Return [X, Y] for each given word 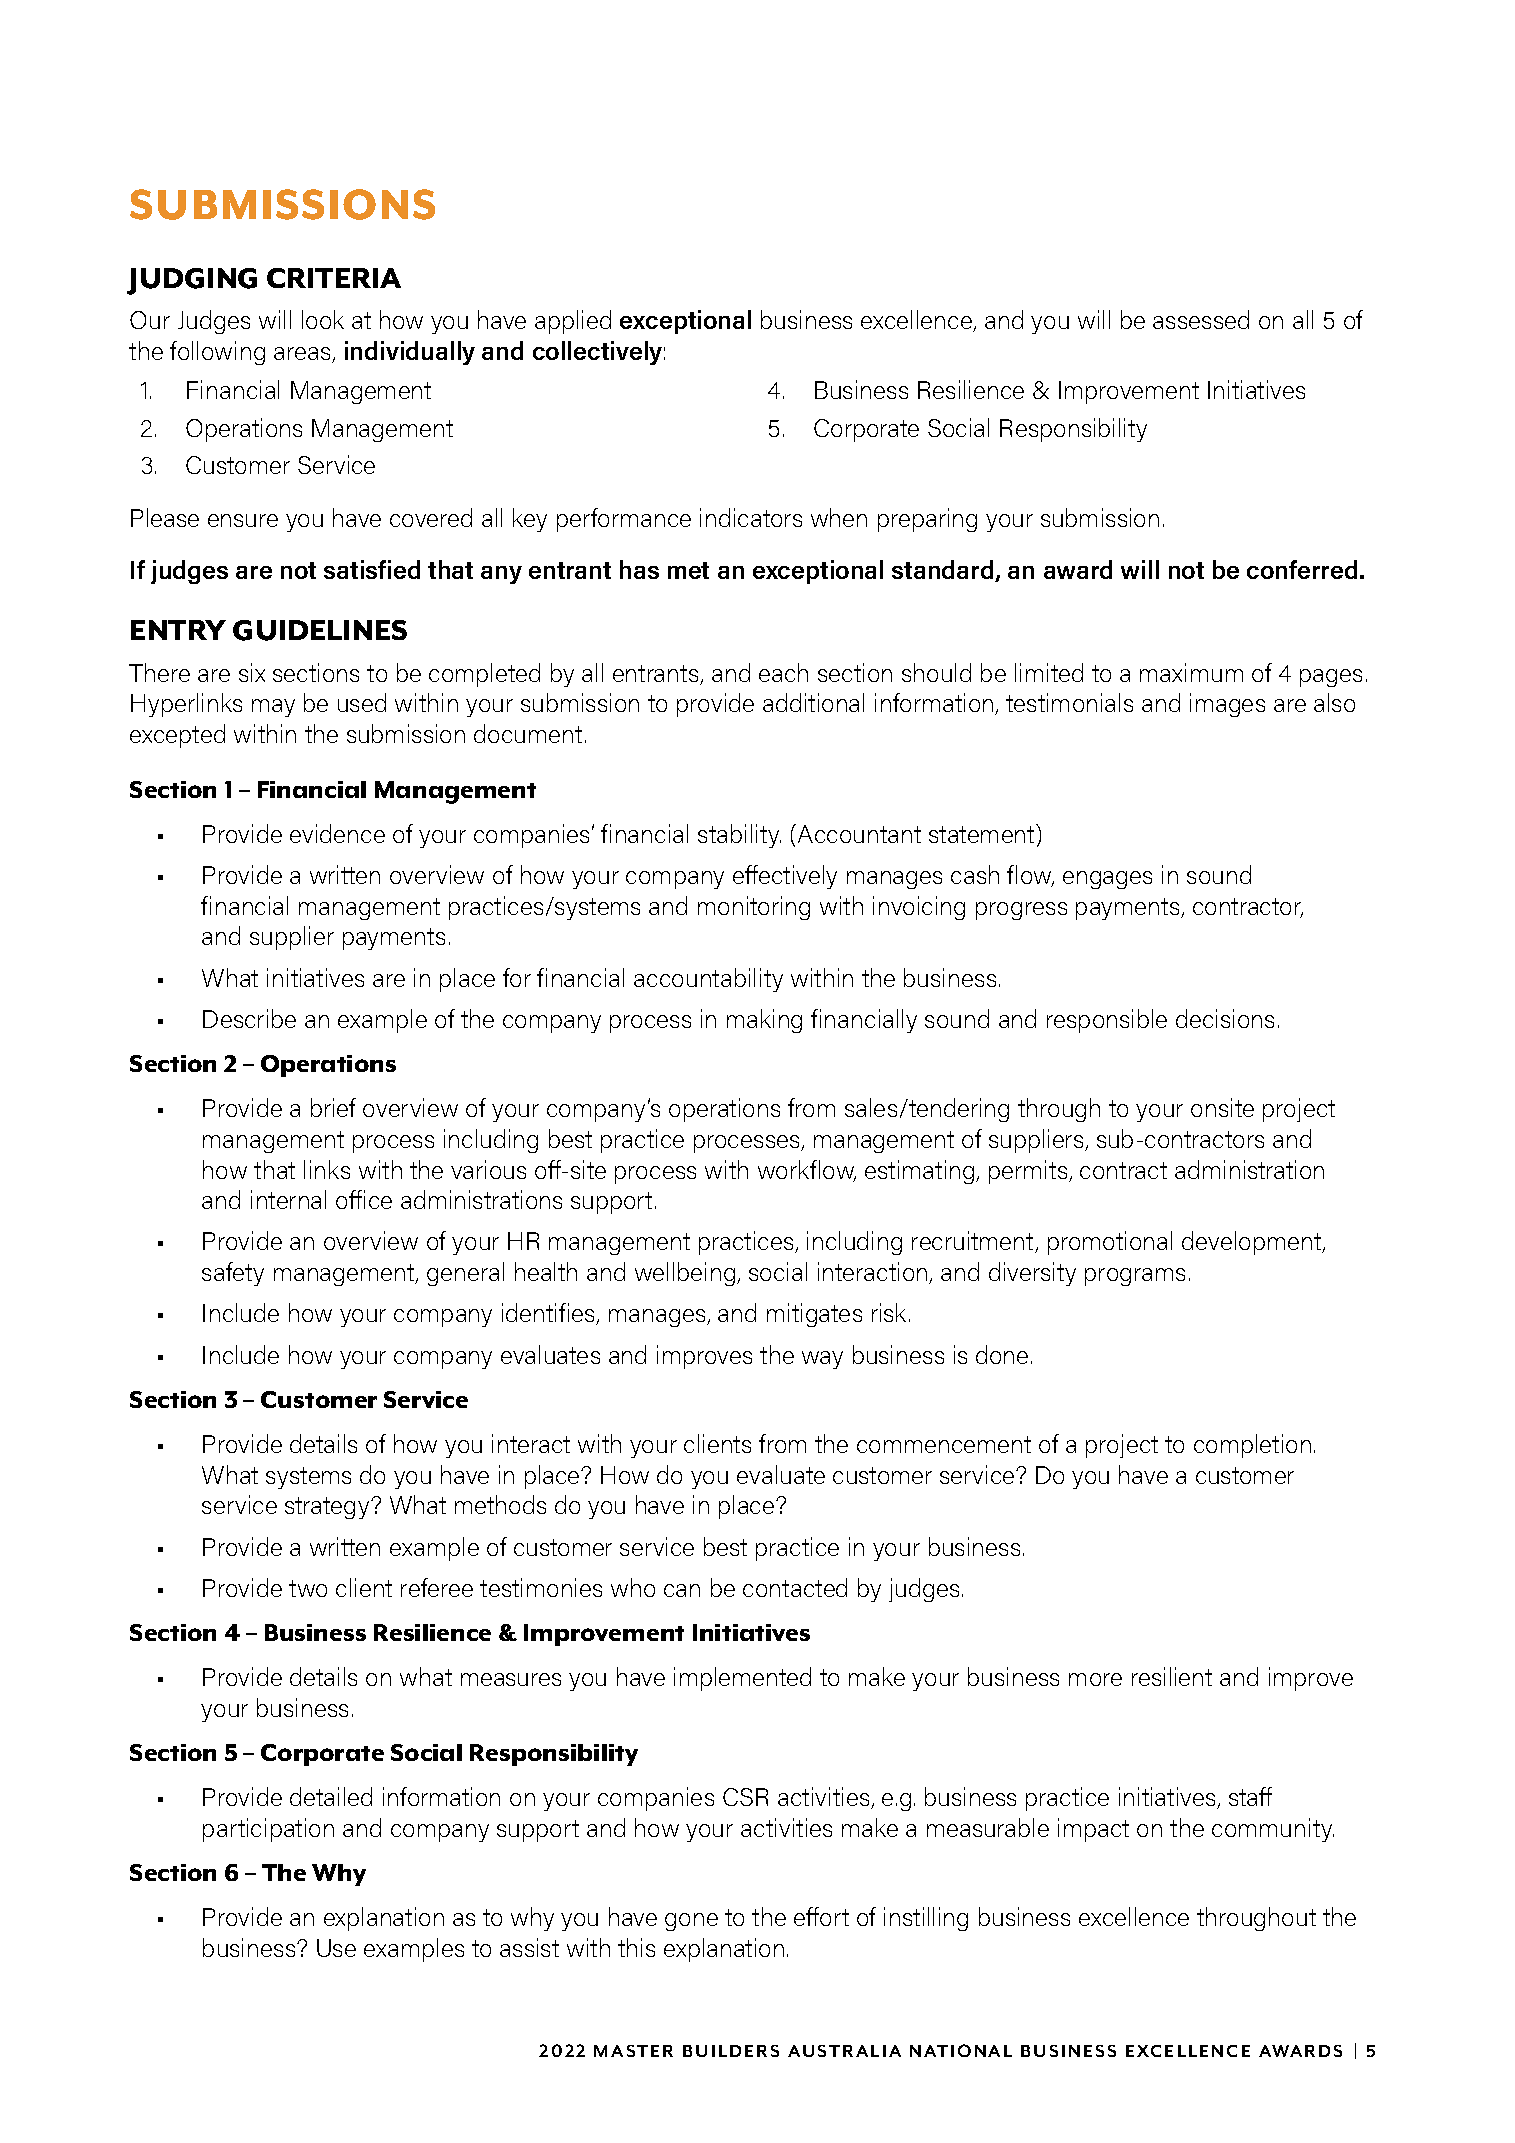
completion [1252, 1446]
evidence [337, 833]
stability [739, 836]
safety [233, 1274]
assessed [1201, 319]
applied [573, 322]
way [822, 1360]
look [323, 319]
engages [1107, 880]
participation [268, 1830]
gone [691, 1922]
